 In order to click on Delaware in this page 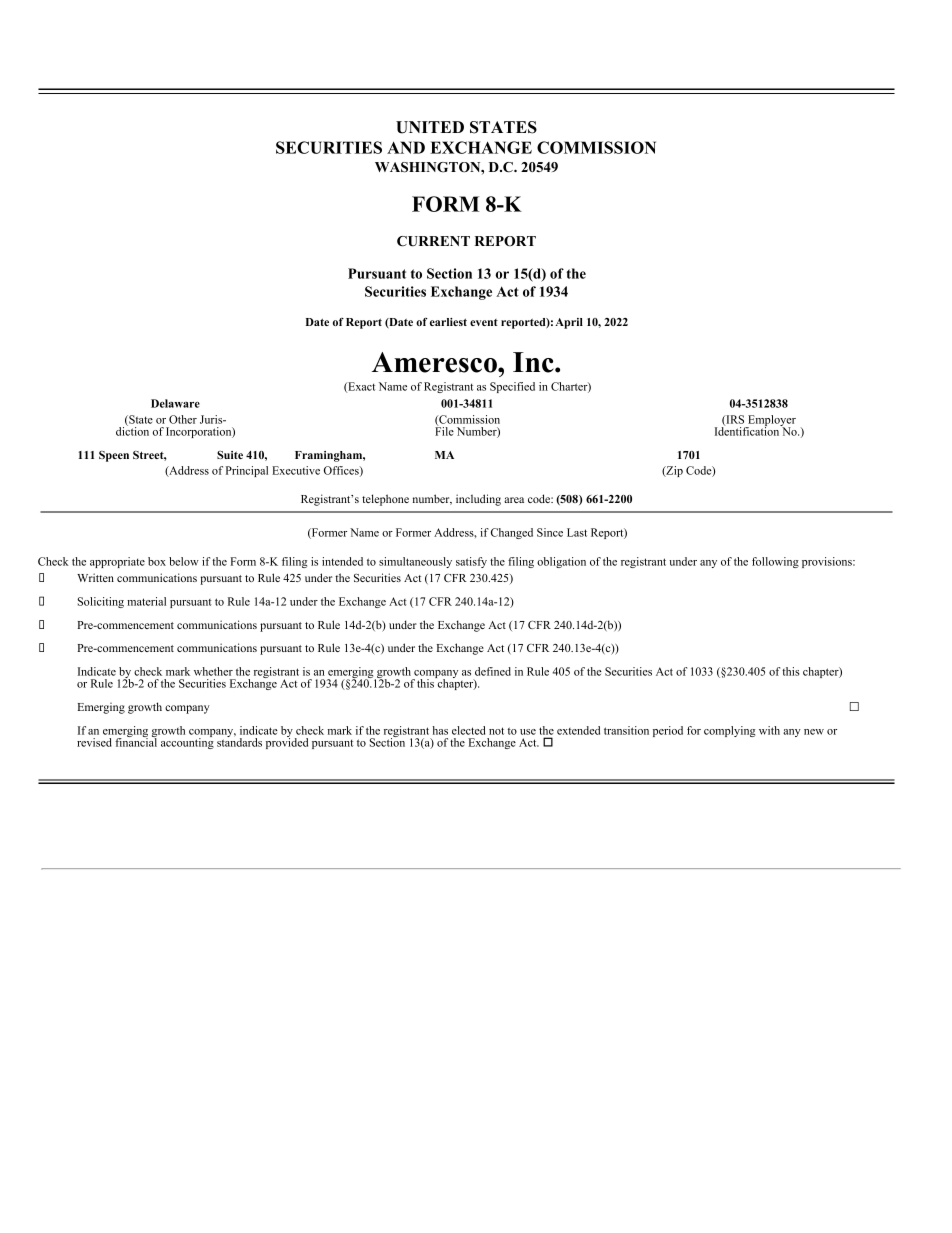, I will do `click(175, 403)`.
